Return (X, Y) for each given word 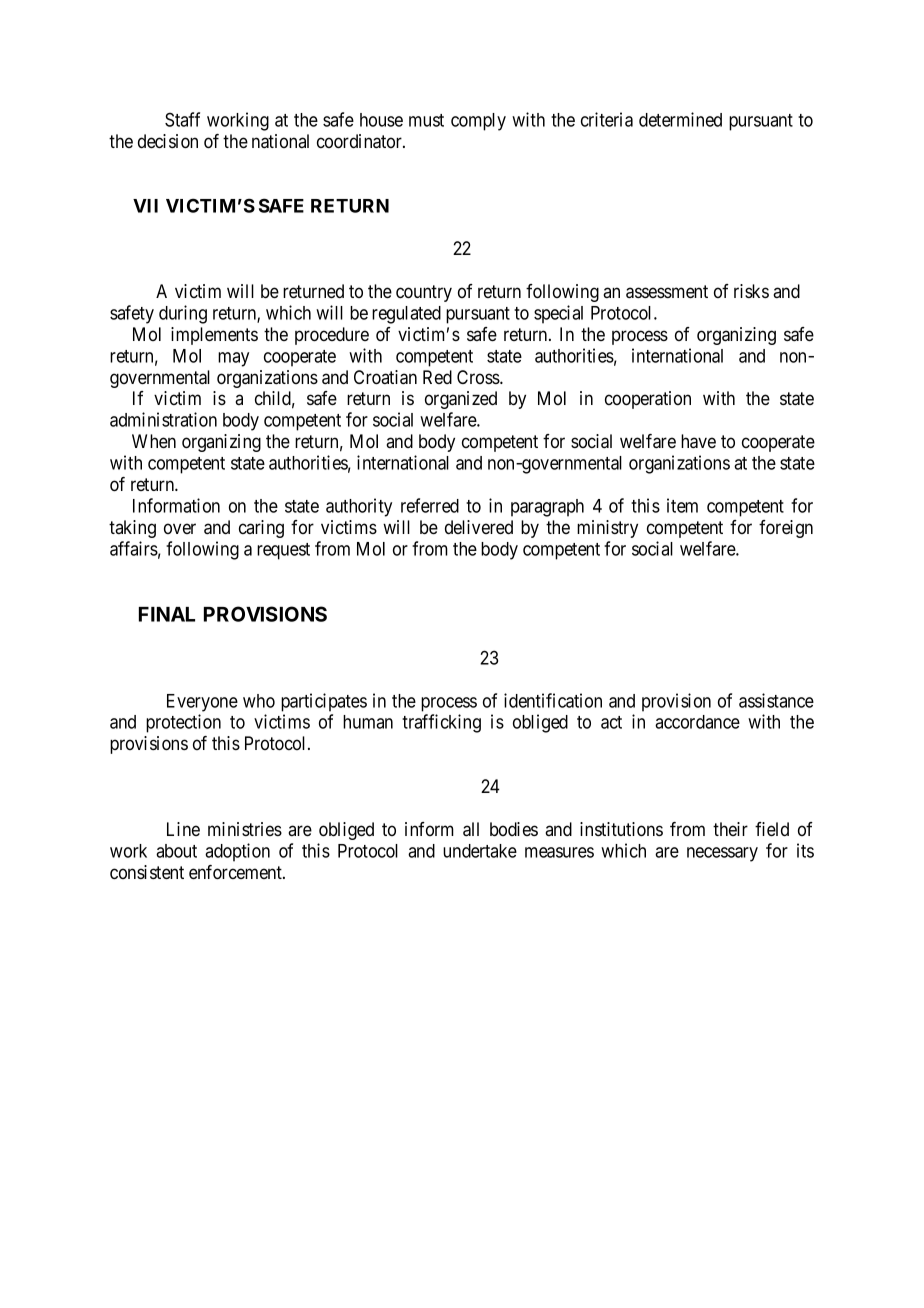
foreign (786, 529)
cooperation (648, 400)
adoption (237, 852)
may (233, 359)
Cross (479, 377)
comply (478, 122)
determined (680, 119)
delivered (479, 527)
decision (168, 141)
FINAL (167, 614)
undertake (480, 851)
